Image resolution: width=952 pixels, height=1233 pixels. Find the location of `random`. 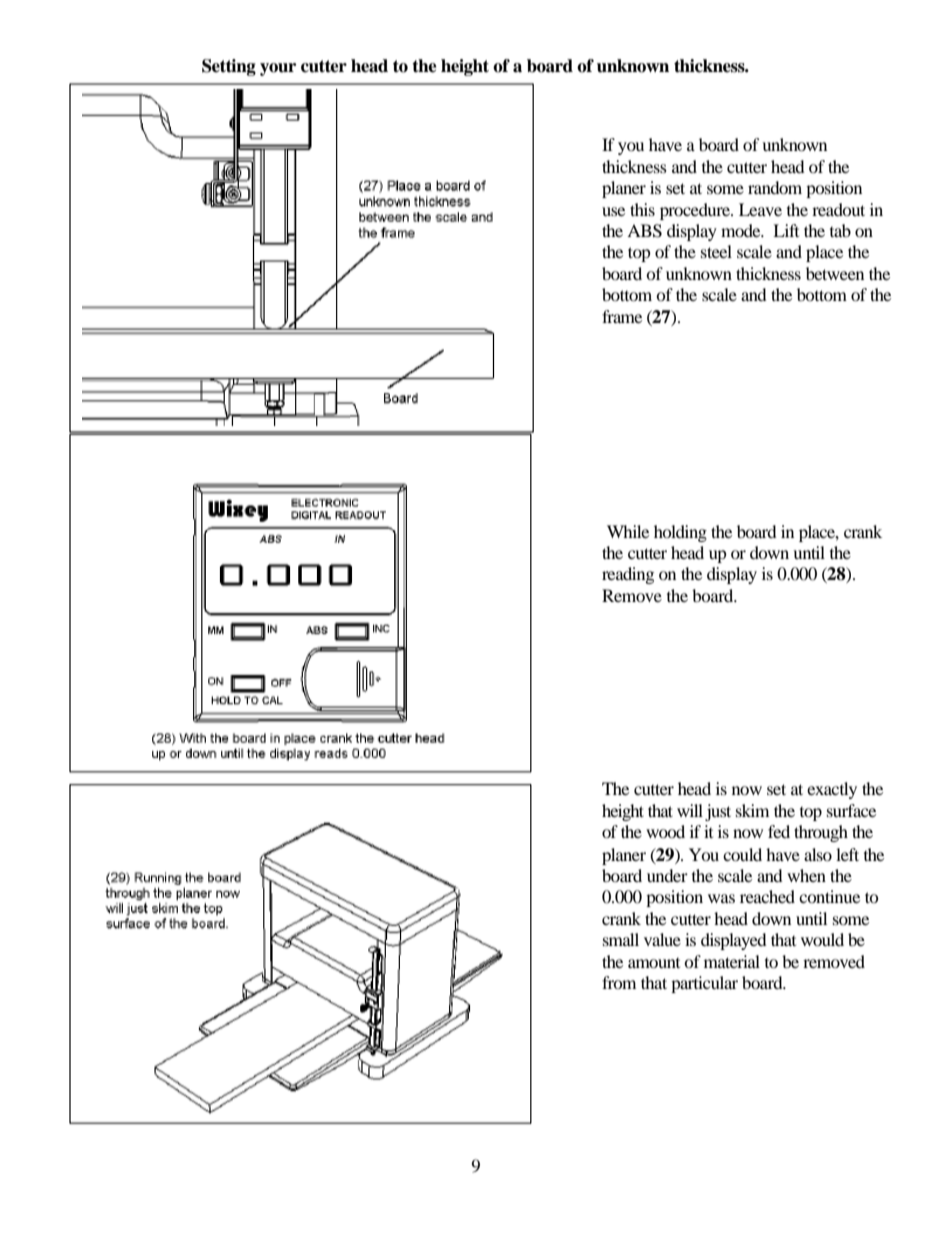

random is located at coordinates (775, 187).
